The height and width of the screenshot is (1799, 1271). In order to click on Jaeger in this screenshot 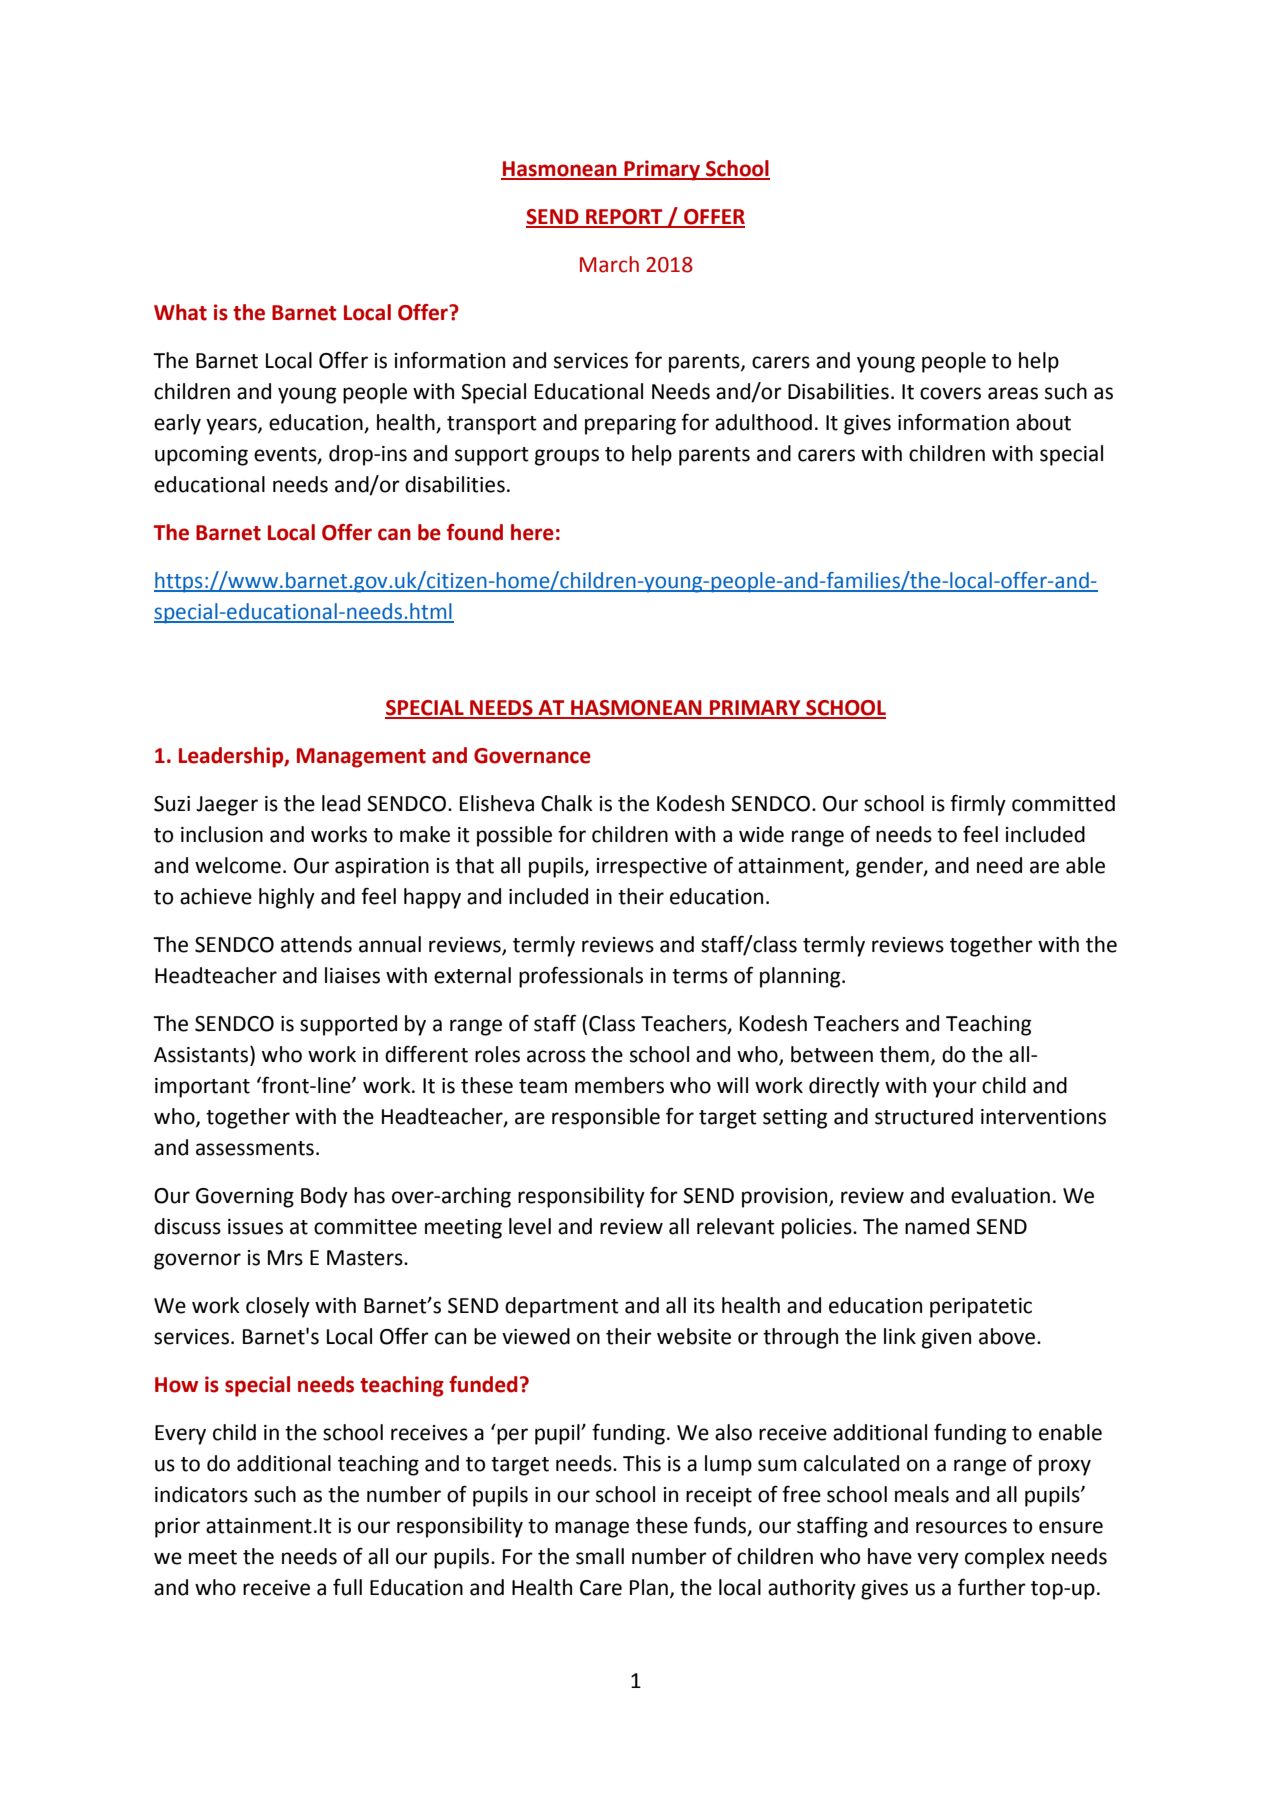, I will do `click(227, 806)`.
